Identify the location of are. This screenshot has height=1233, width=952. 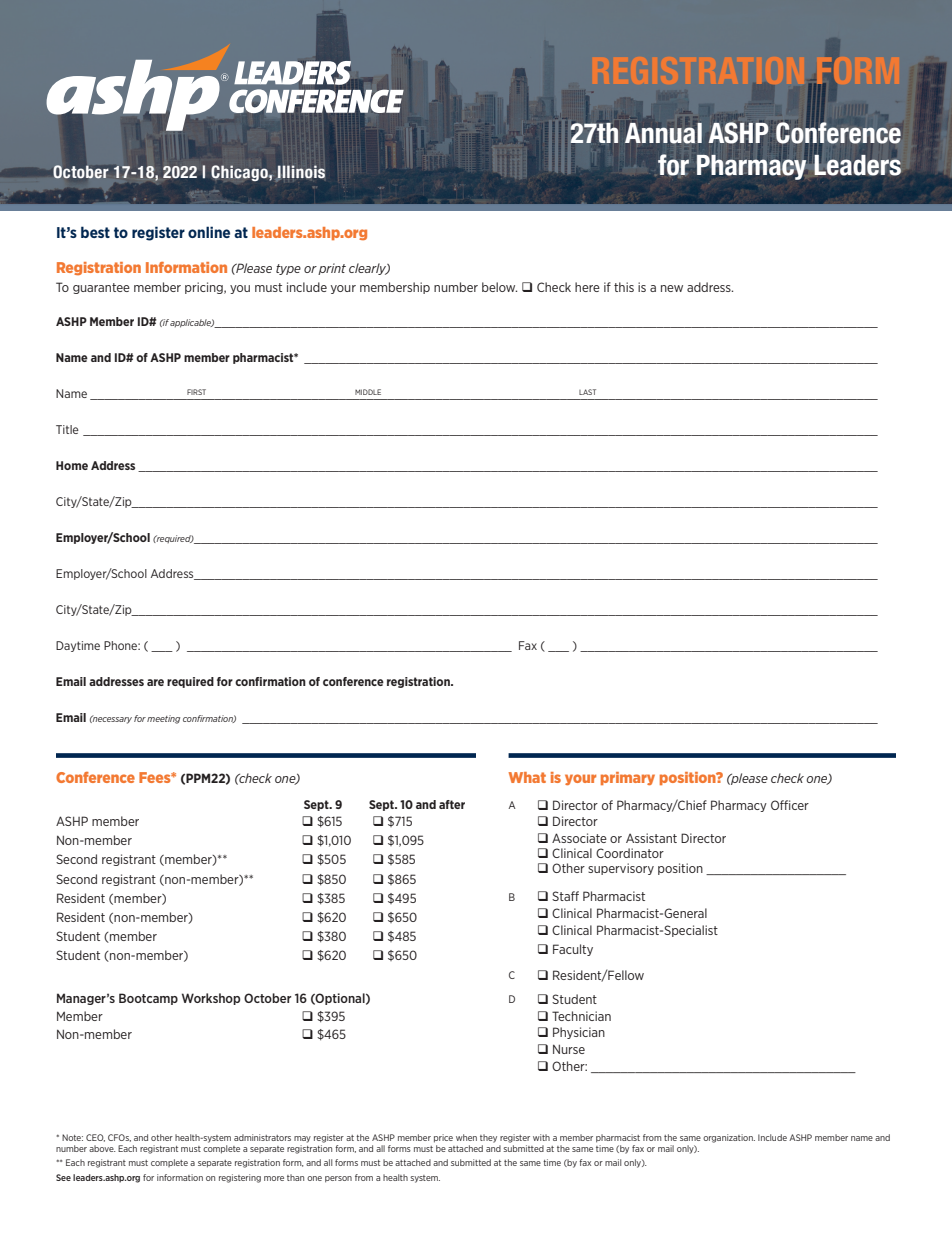
(155, 682).
